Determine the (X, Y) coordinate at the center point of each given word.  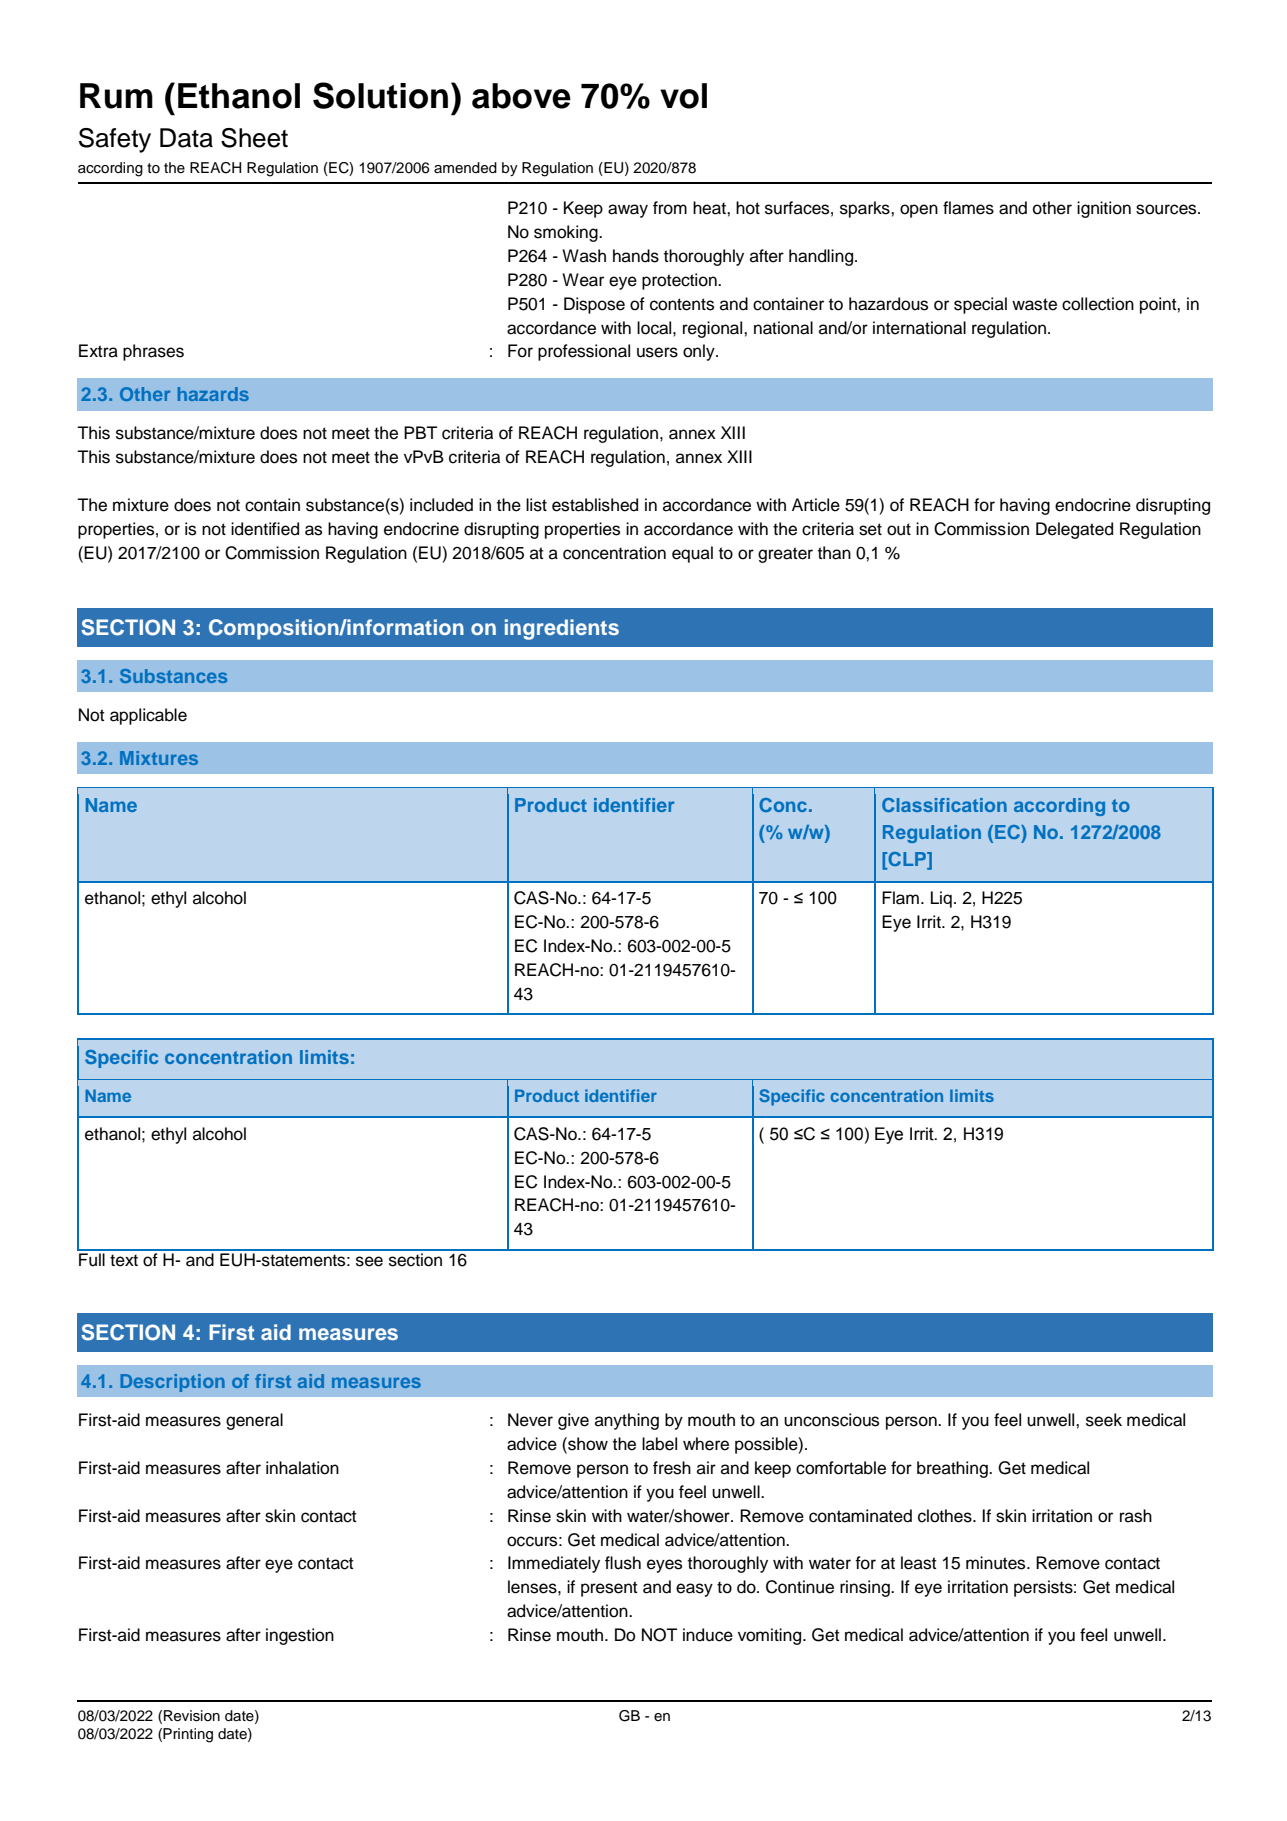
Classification (944, 805)
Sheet (254, 138)
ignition (1104, 209)
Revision (192, 1716)
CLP (907, 860)
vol (683, 96)
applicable (148, 716)
